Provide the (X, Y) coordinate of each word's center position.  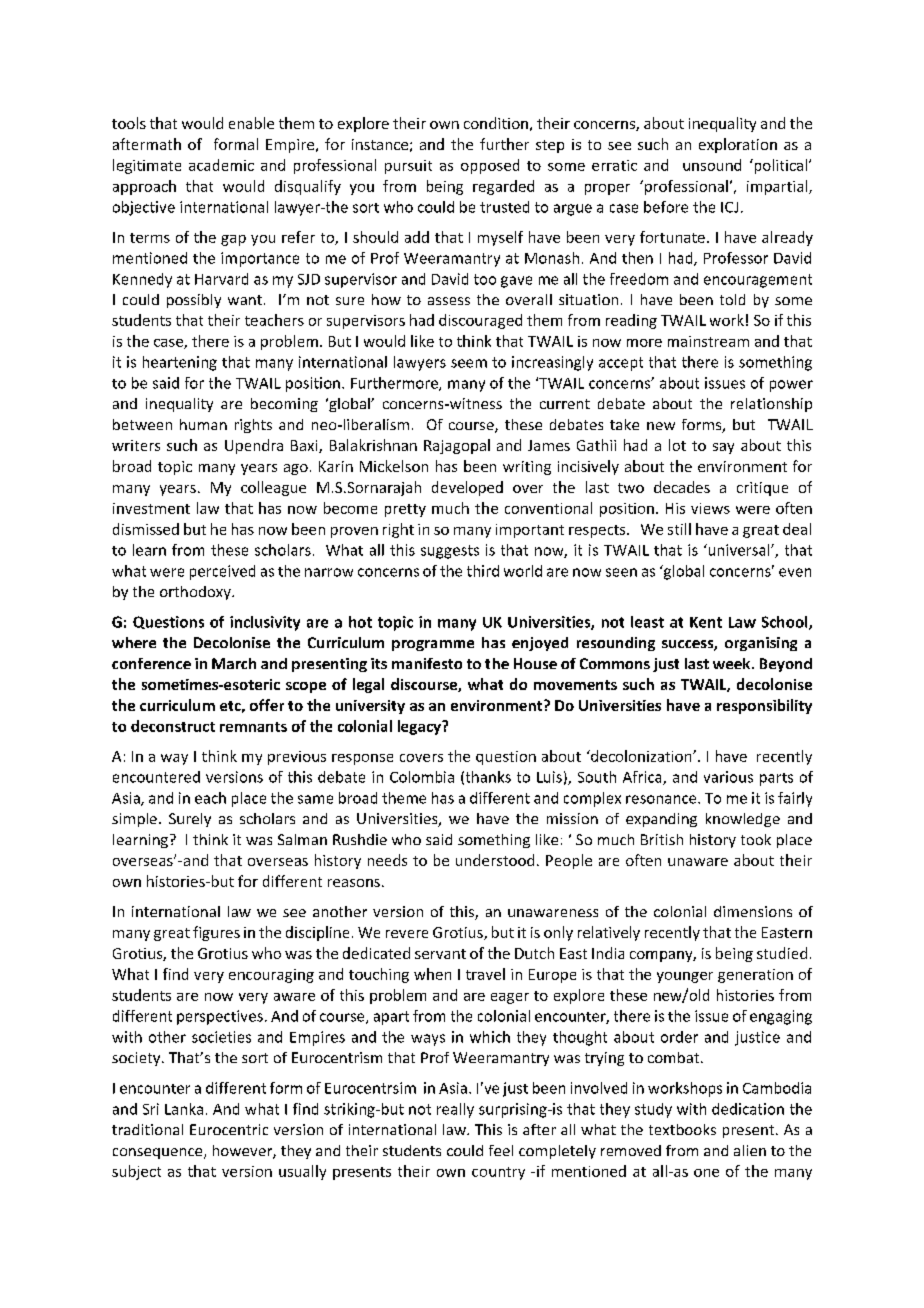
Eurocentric (229, 1129)
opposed (490, 166)
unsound (712, 165)
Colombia (422, 777)
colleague (273, 488)
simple (134, 820)
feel (501, 1150)
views (710, 508)
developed (467, 488)
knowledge (743, 820)
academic (221, 165)
